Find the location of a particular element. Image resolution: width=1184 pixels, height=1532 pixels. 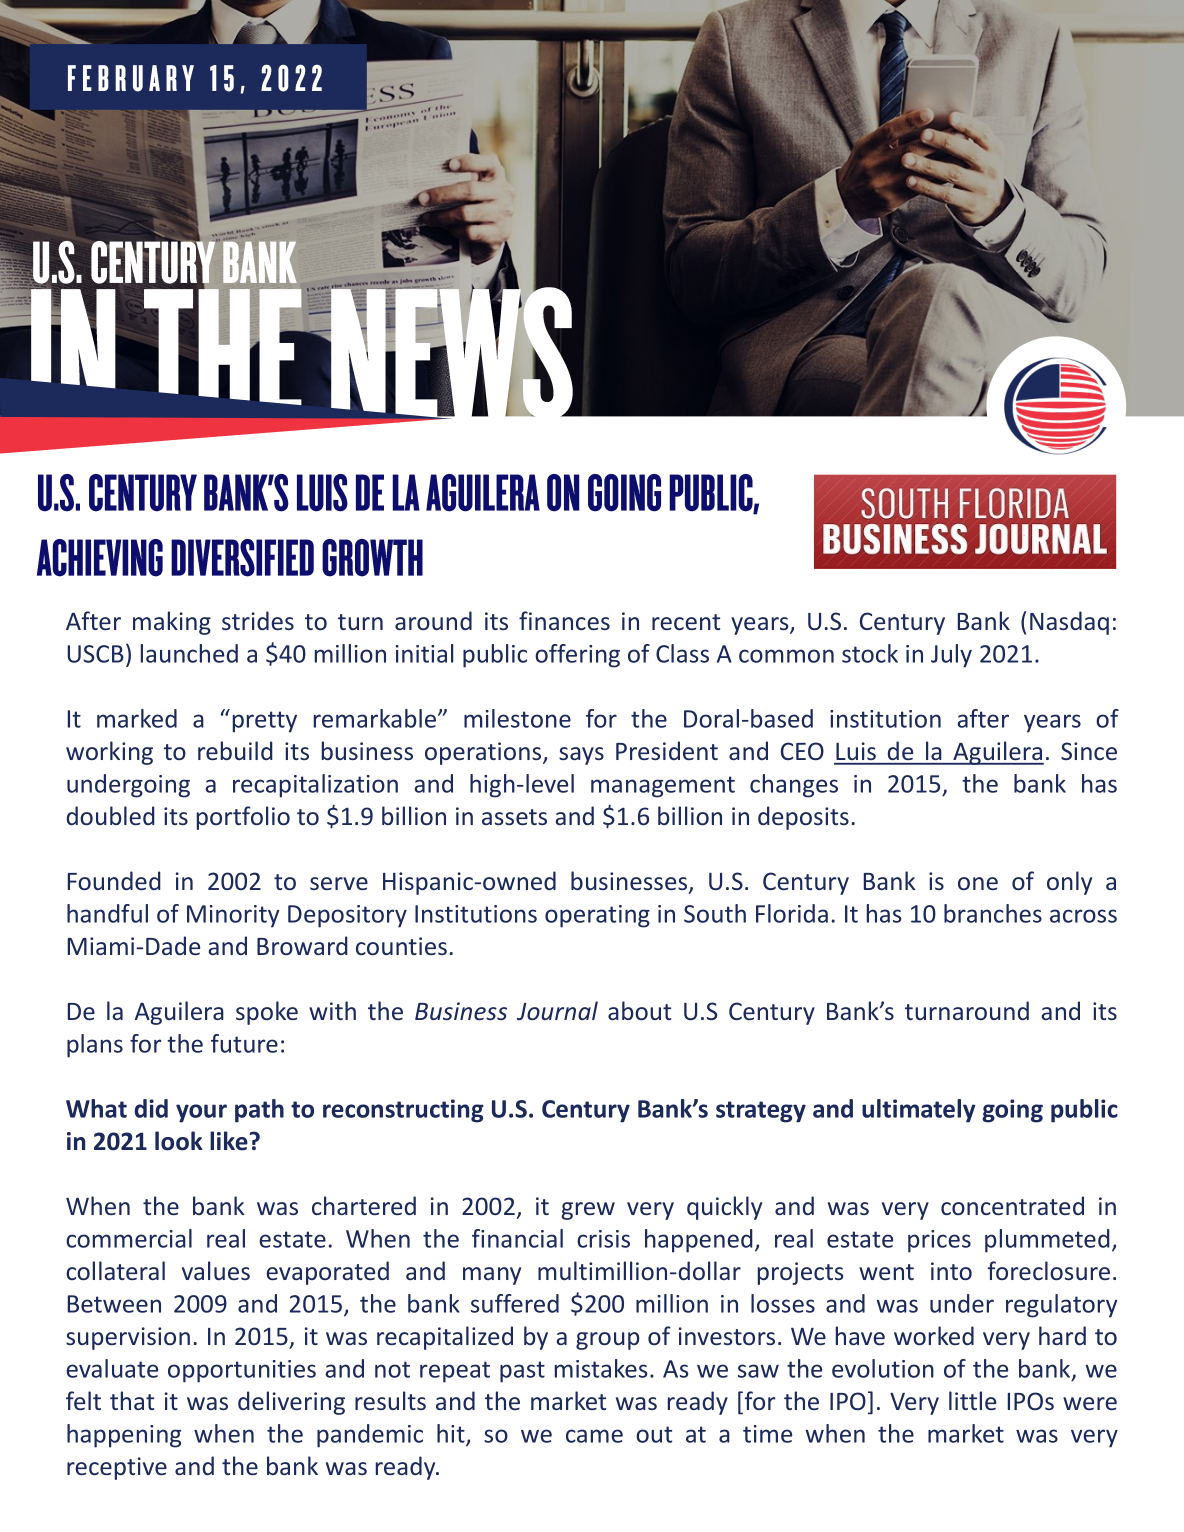

offering is located at coordinates (577, 656).
